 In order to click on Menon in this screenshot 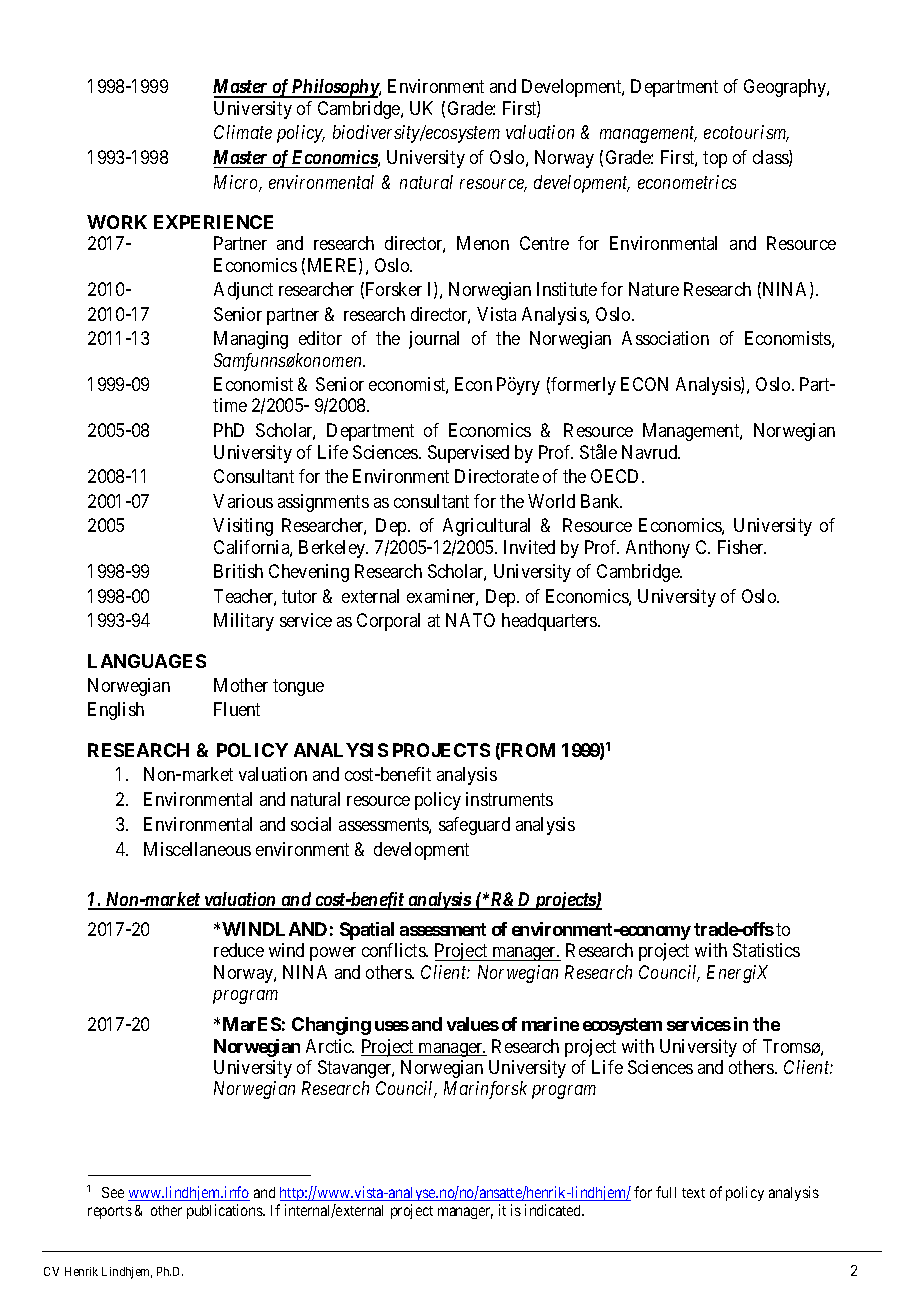, I will do `click(483, 243)`.
